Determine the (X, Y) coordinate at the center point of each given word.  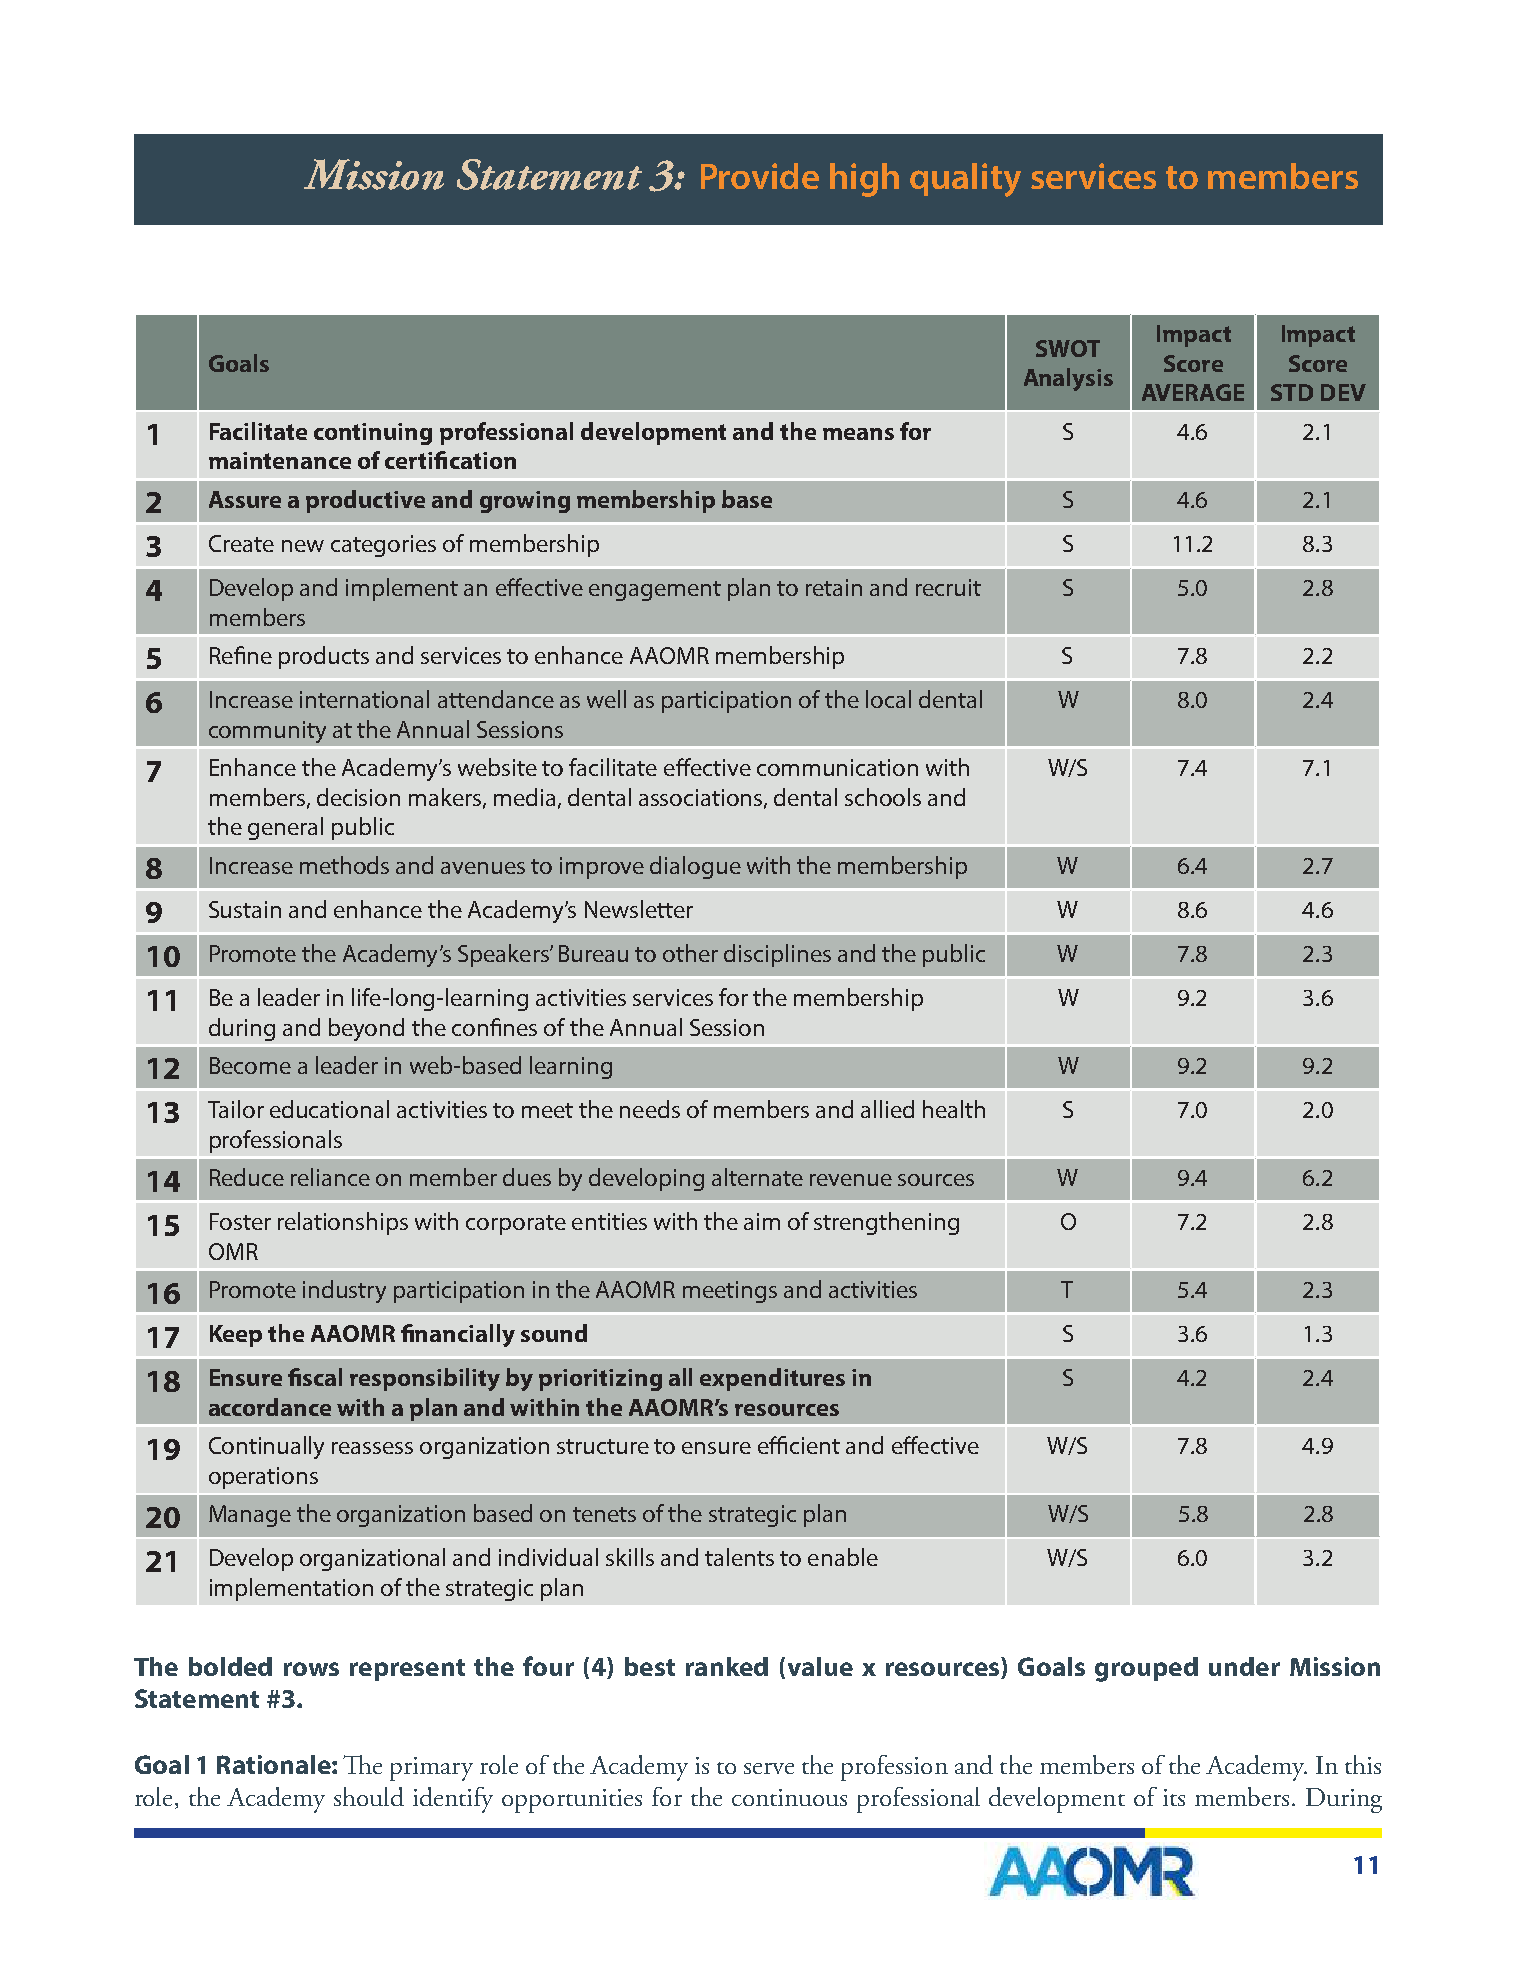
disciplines (777, 955)
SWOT (1068, 348)
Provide (760, 176)
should (369, 1796)
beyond (366, 1029)
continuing (373, 434)
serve (769, 1768)
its (1174, 1797)
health (954, 1109)
